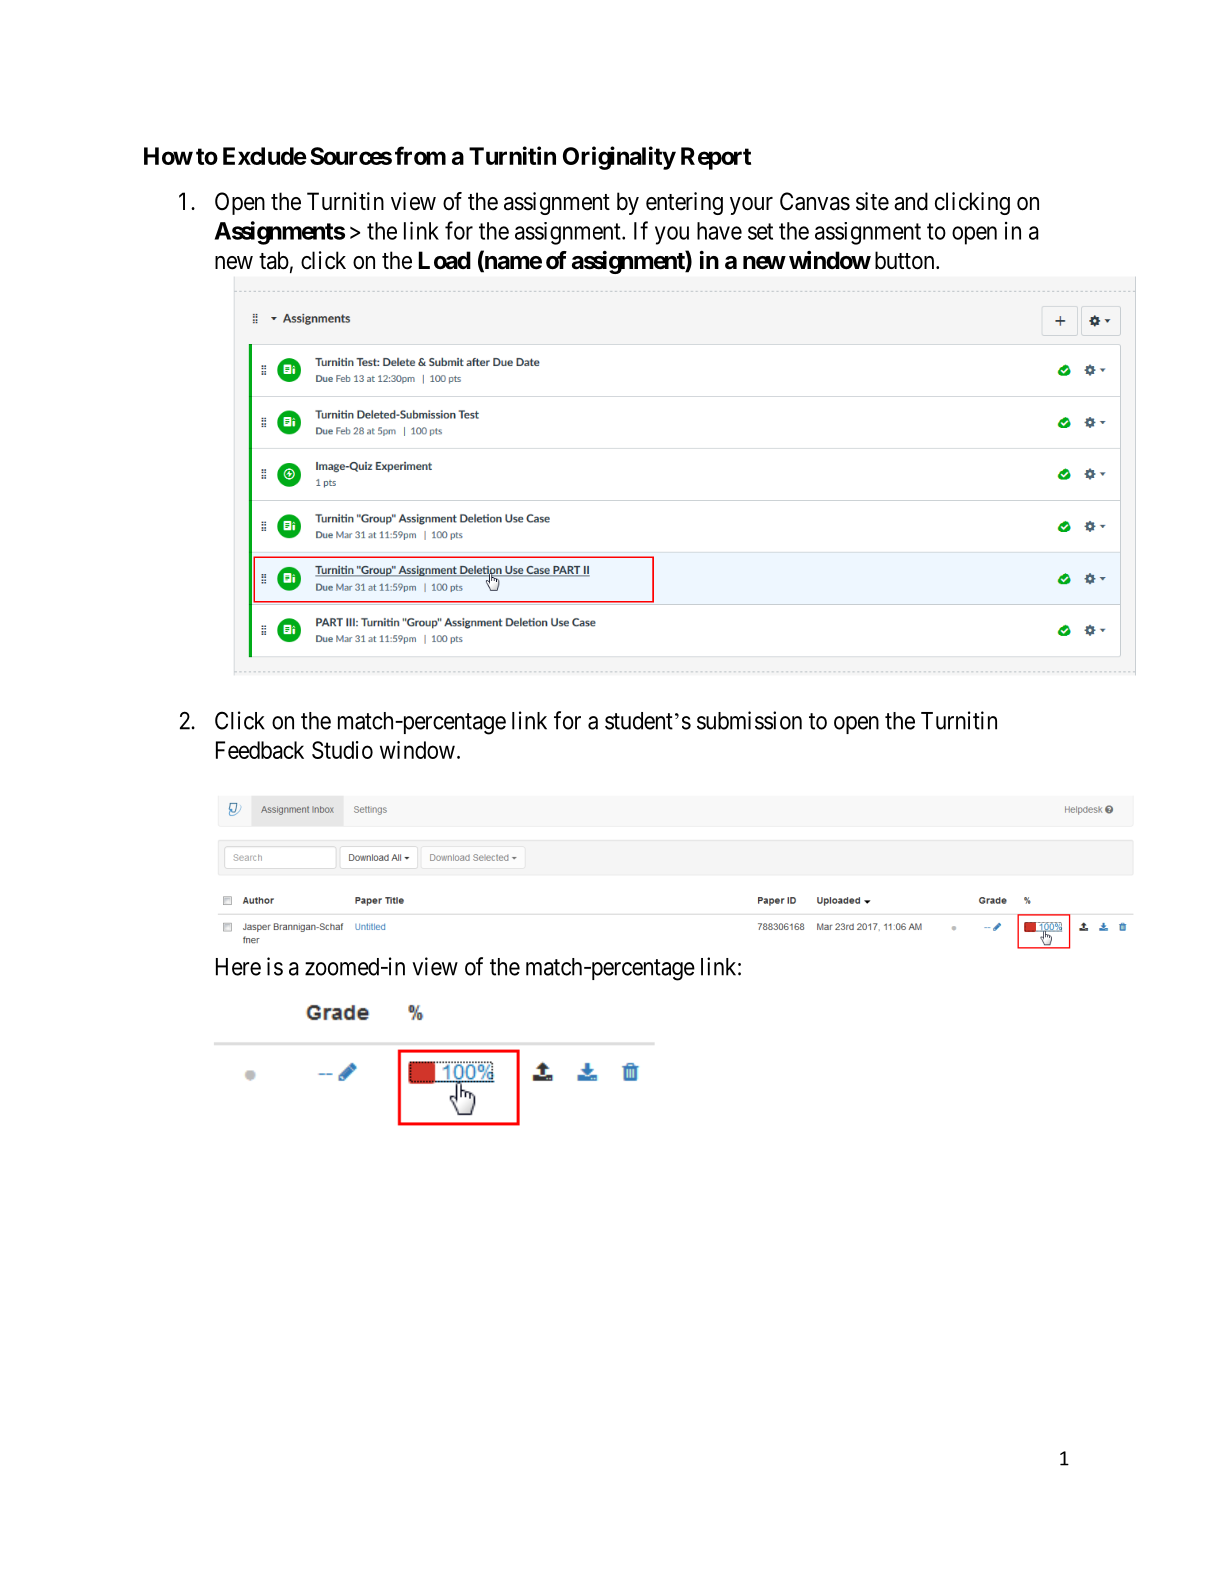 This page has width=1212, height=1569. Describe the element at coordinates (238, 967) in the page. I see `Here` at that location.
